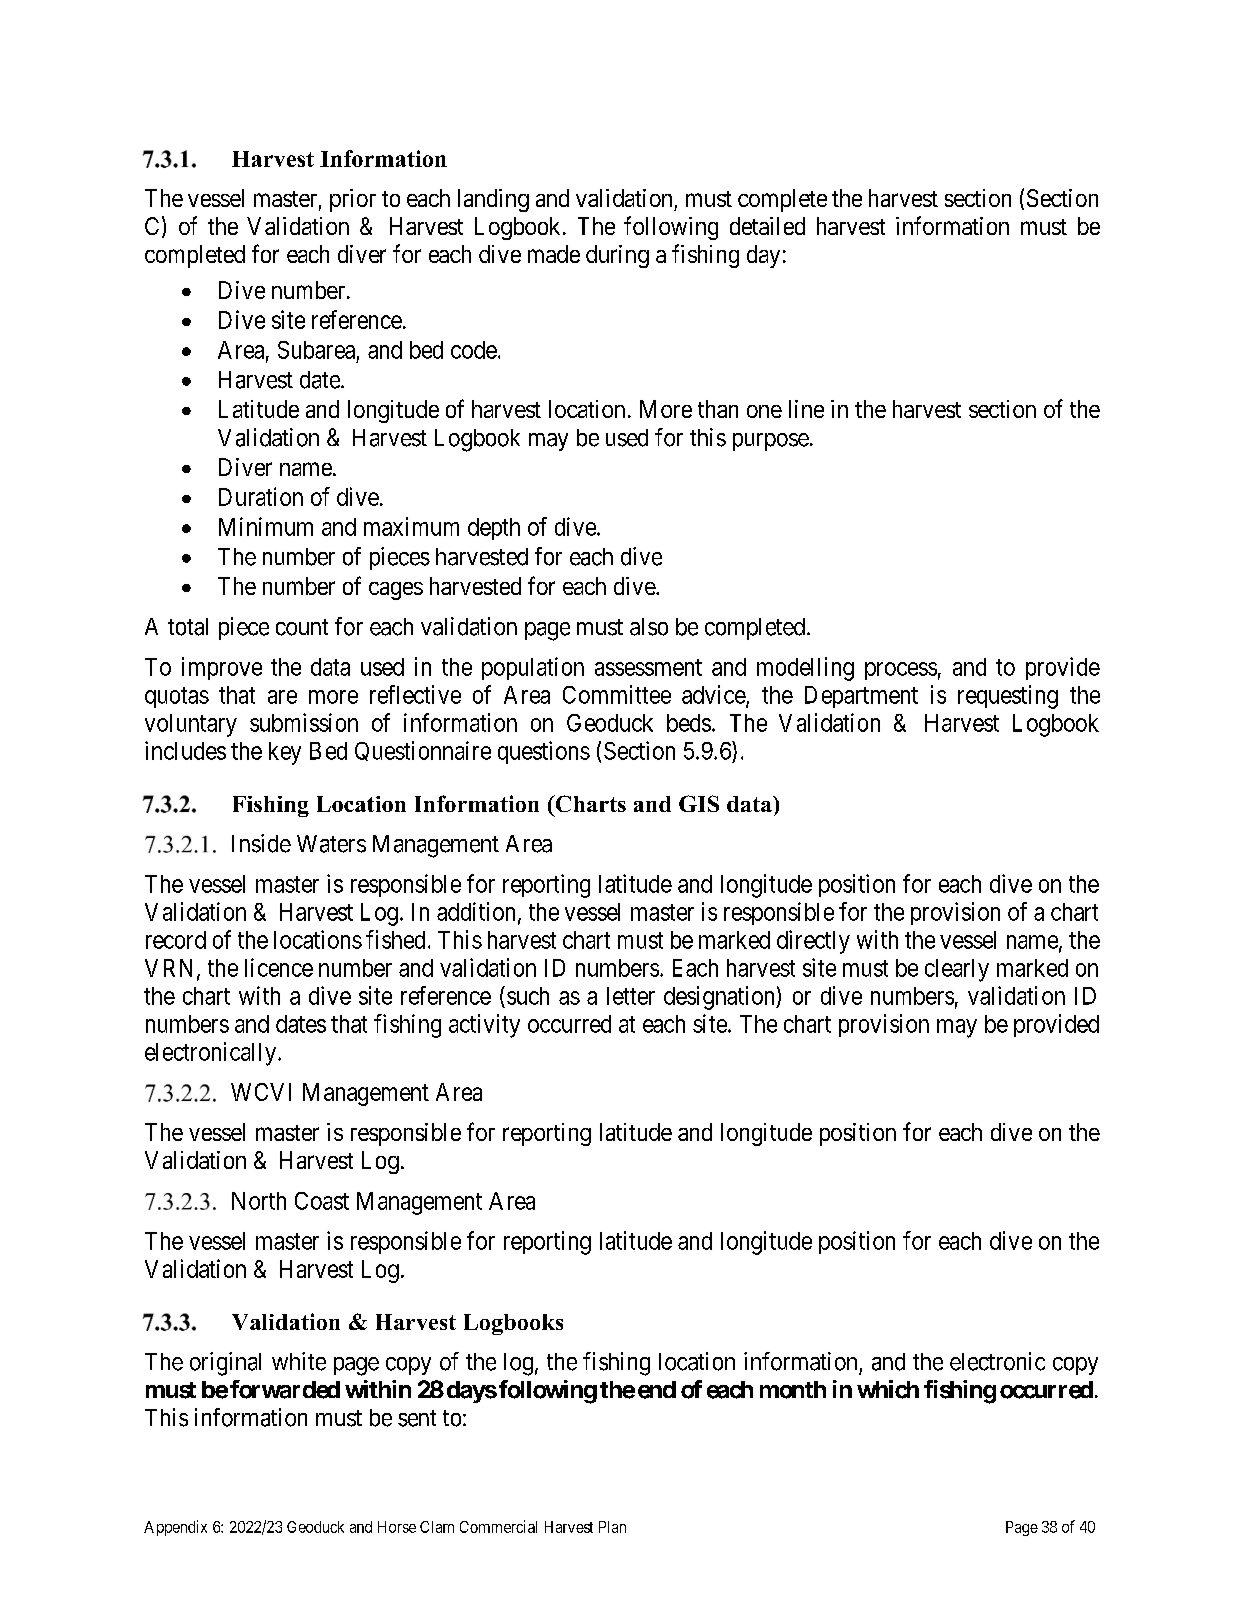 The height and width of the screenshot is (1609, 1243). I want to click on clearly, so click(957, 970).
